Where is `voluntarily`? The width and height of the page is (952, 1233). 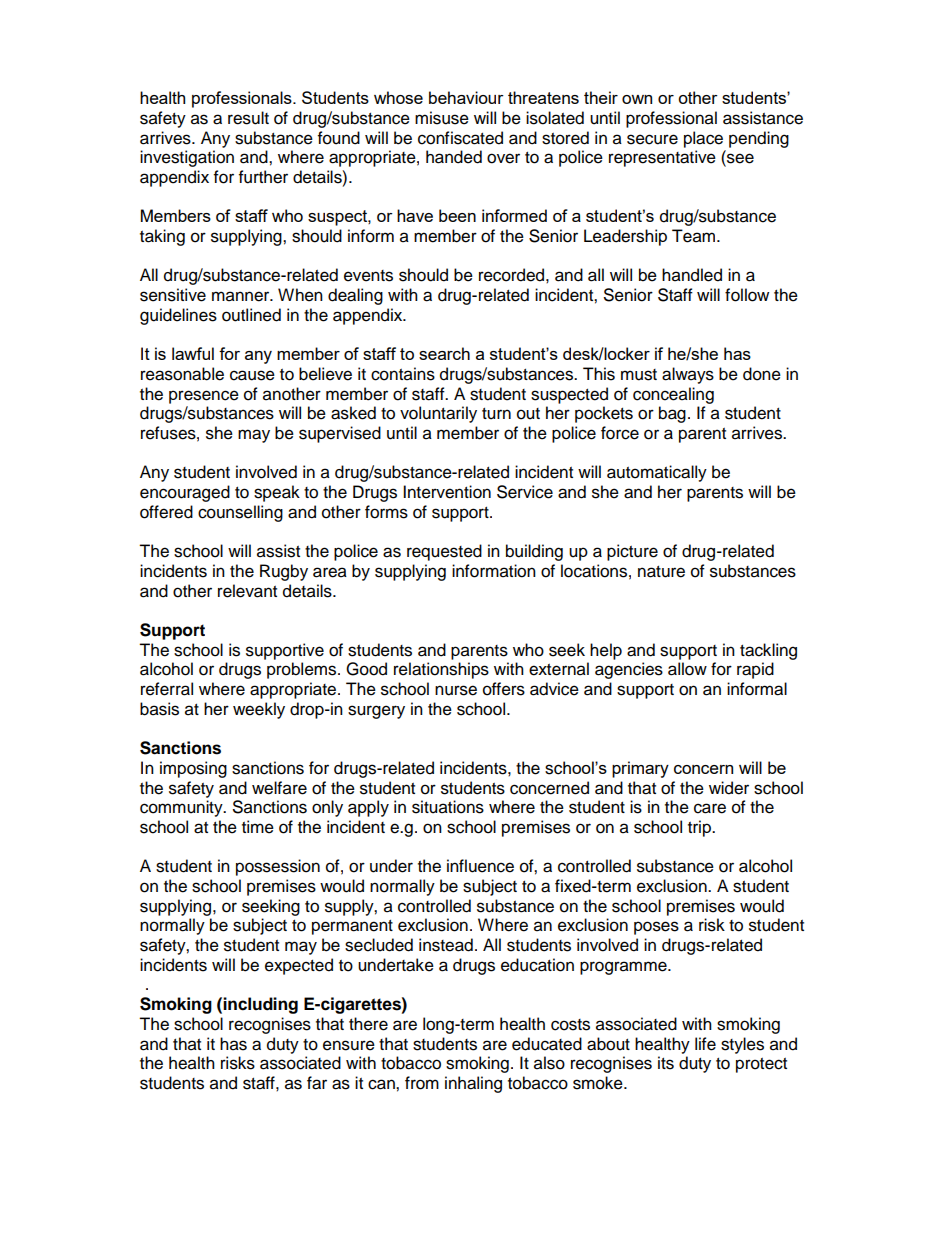
voluntarily is located at coordinates (438, 414).
